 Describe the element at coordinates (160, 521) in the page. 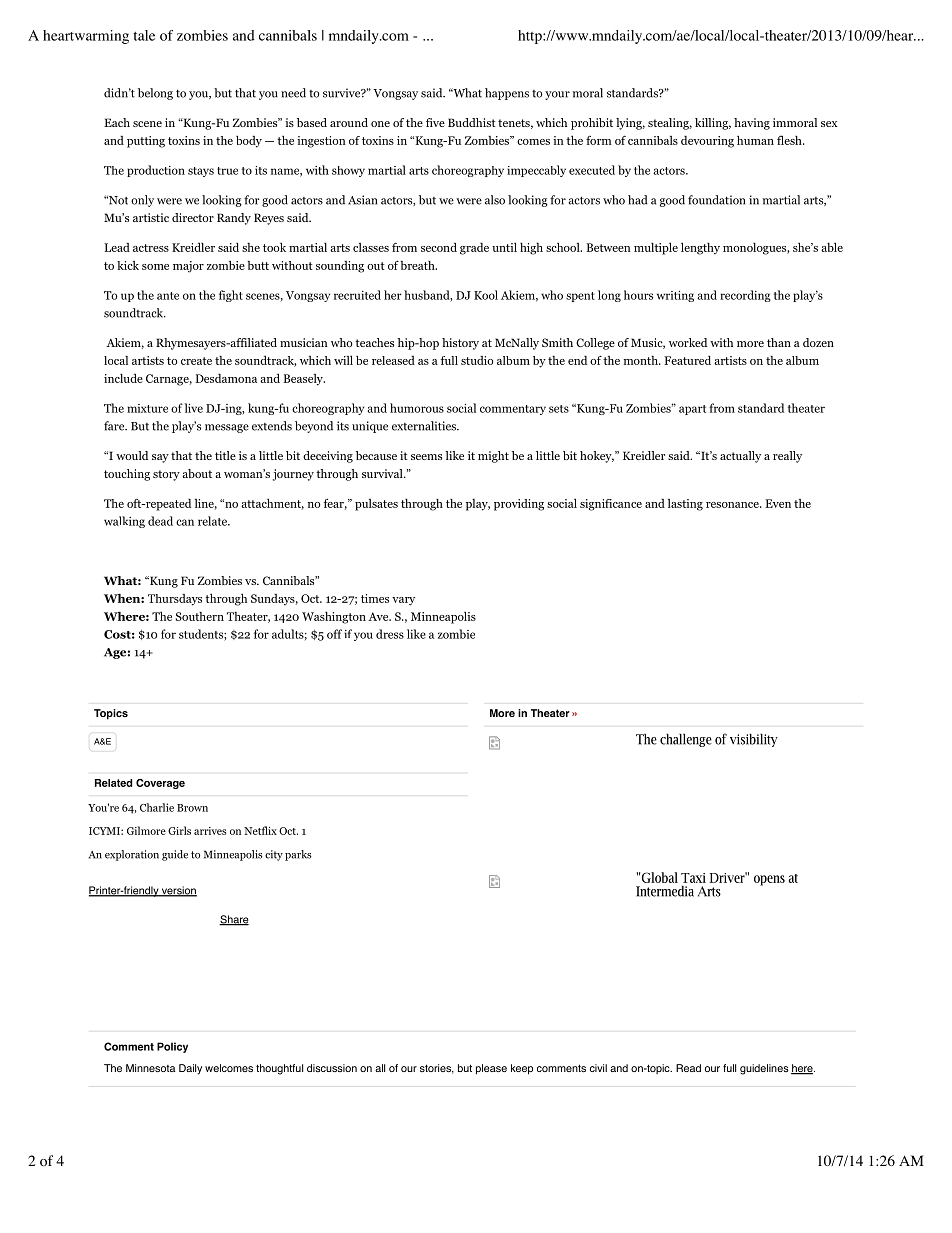

I see `dead` at that location.
